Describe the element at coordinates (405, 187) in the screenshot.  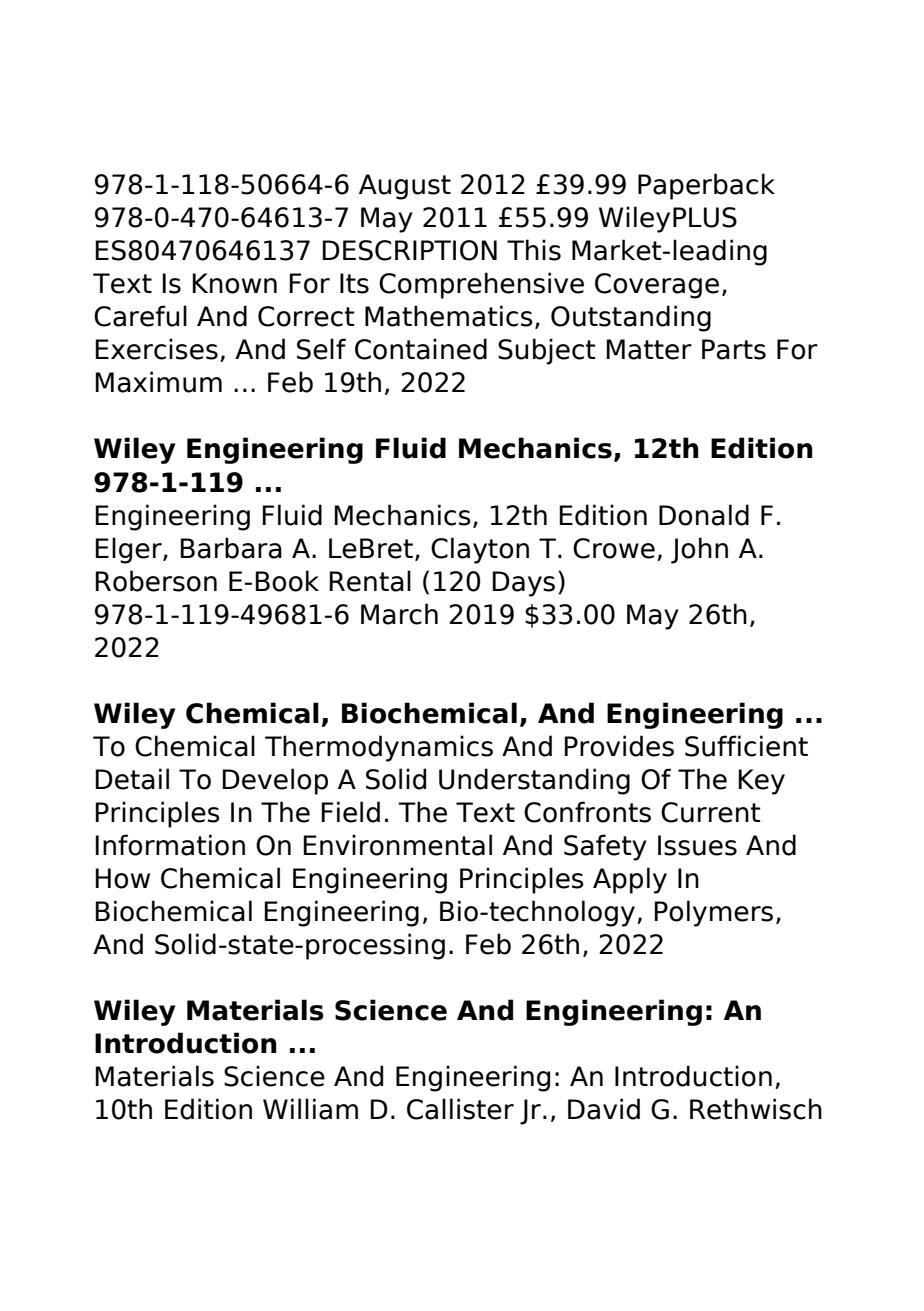
I see `August` at that location.
